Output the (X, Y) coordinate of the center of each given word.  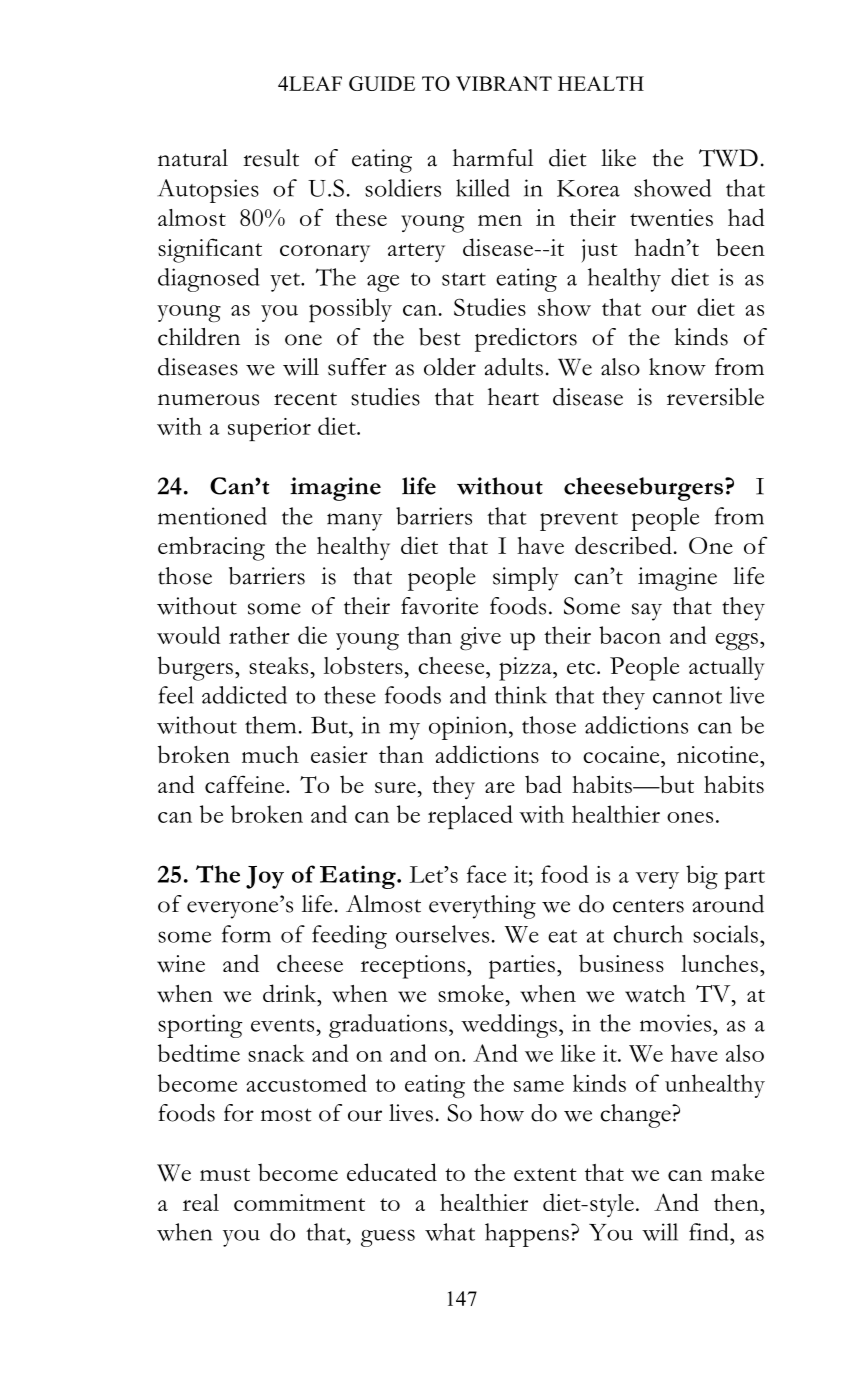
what (450, 1232)
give (480, 639)
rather (259, 635)
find (710, 1232)
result (271, 158)
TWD (728, 158)
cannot (687, 697)
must (225, 1174)
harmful (493, 158)
